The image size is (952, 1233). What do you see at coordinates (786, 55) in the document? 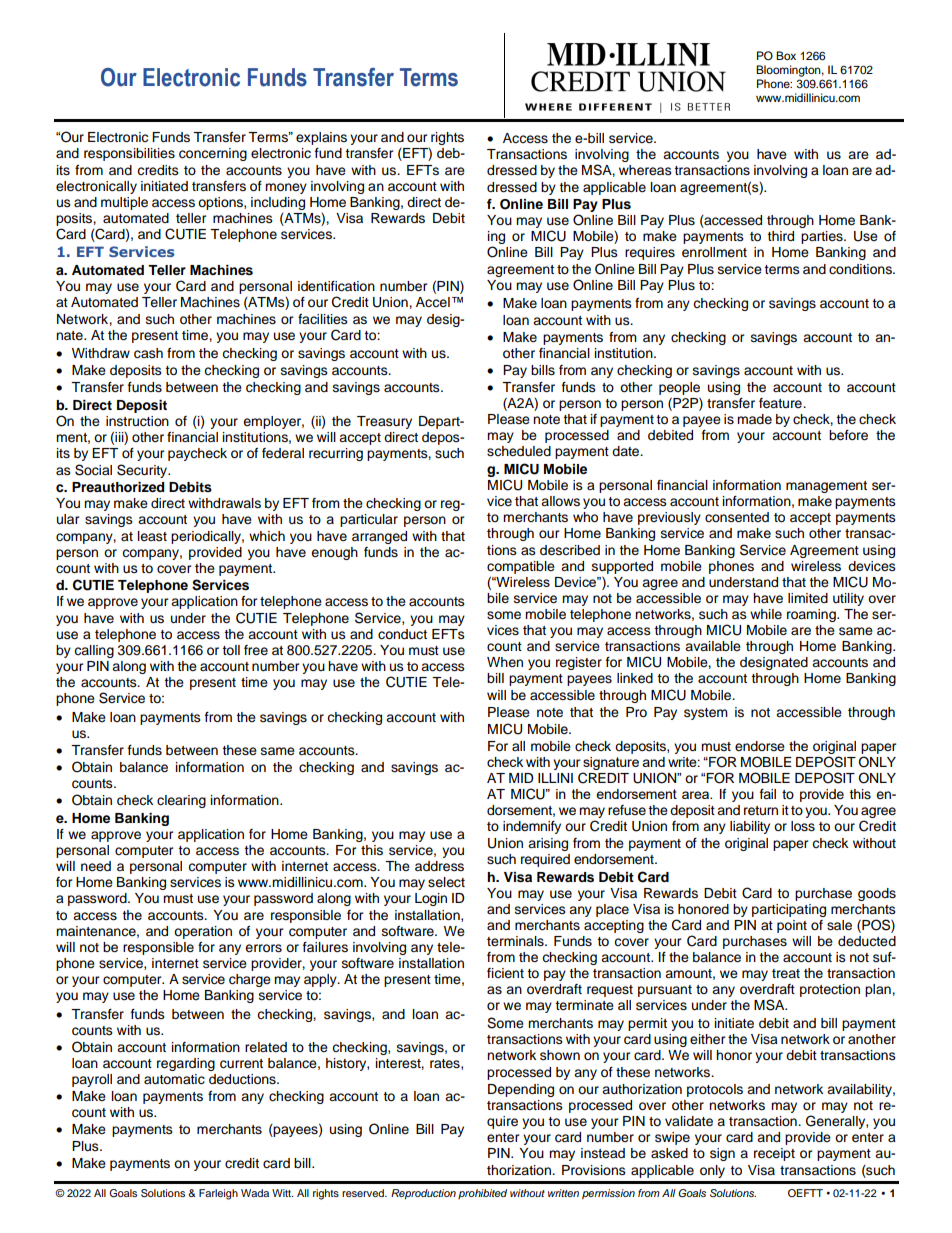
I see `Box` at bounding box center [786, 55].
